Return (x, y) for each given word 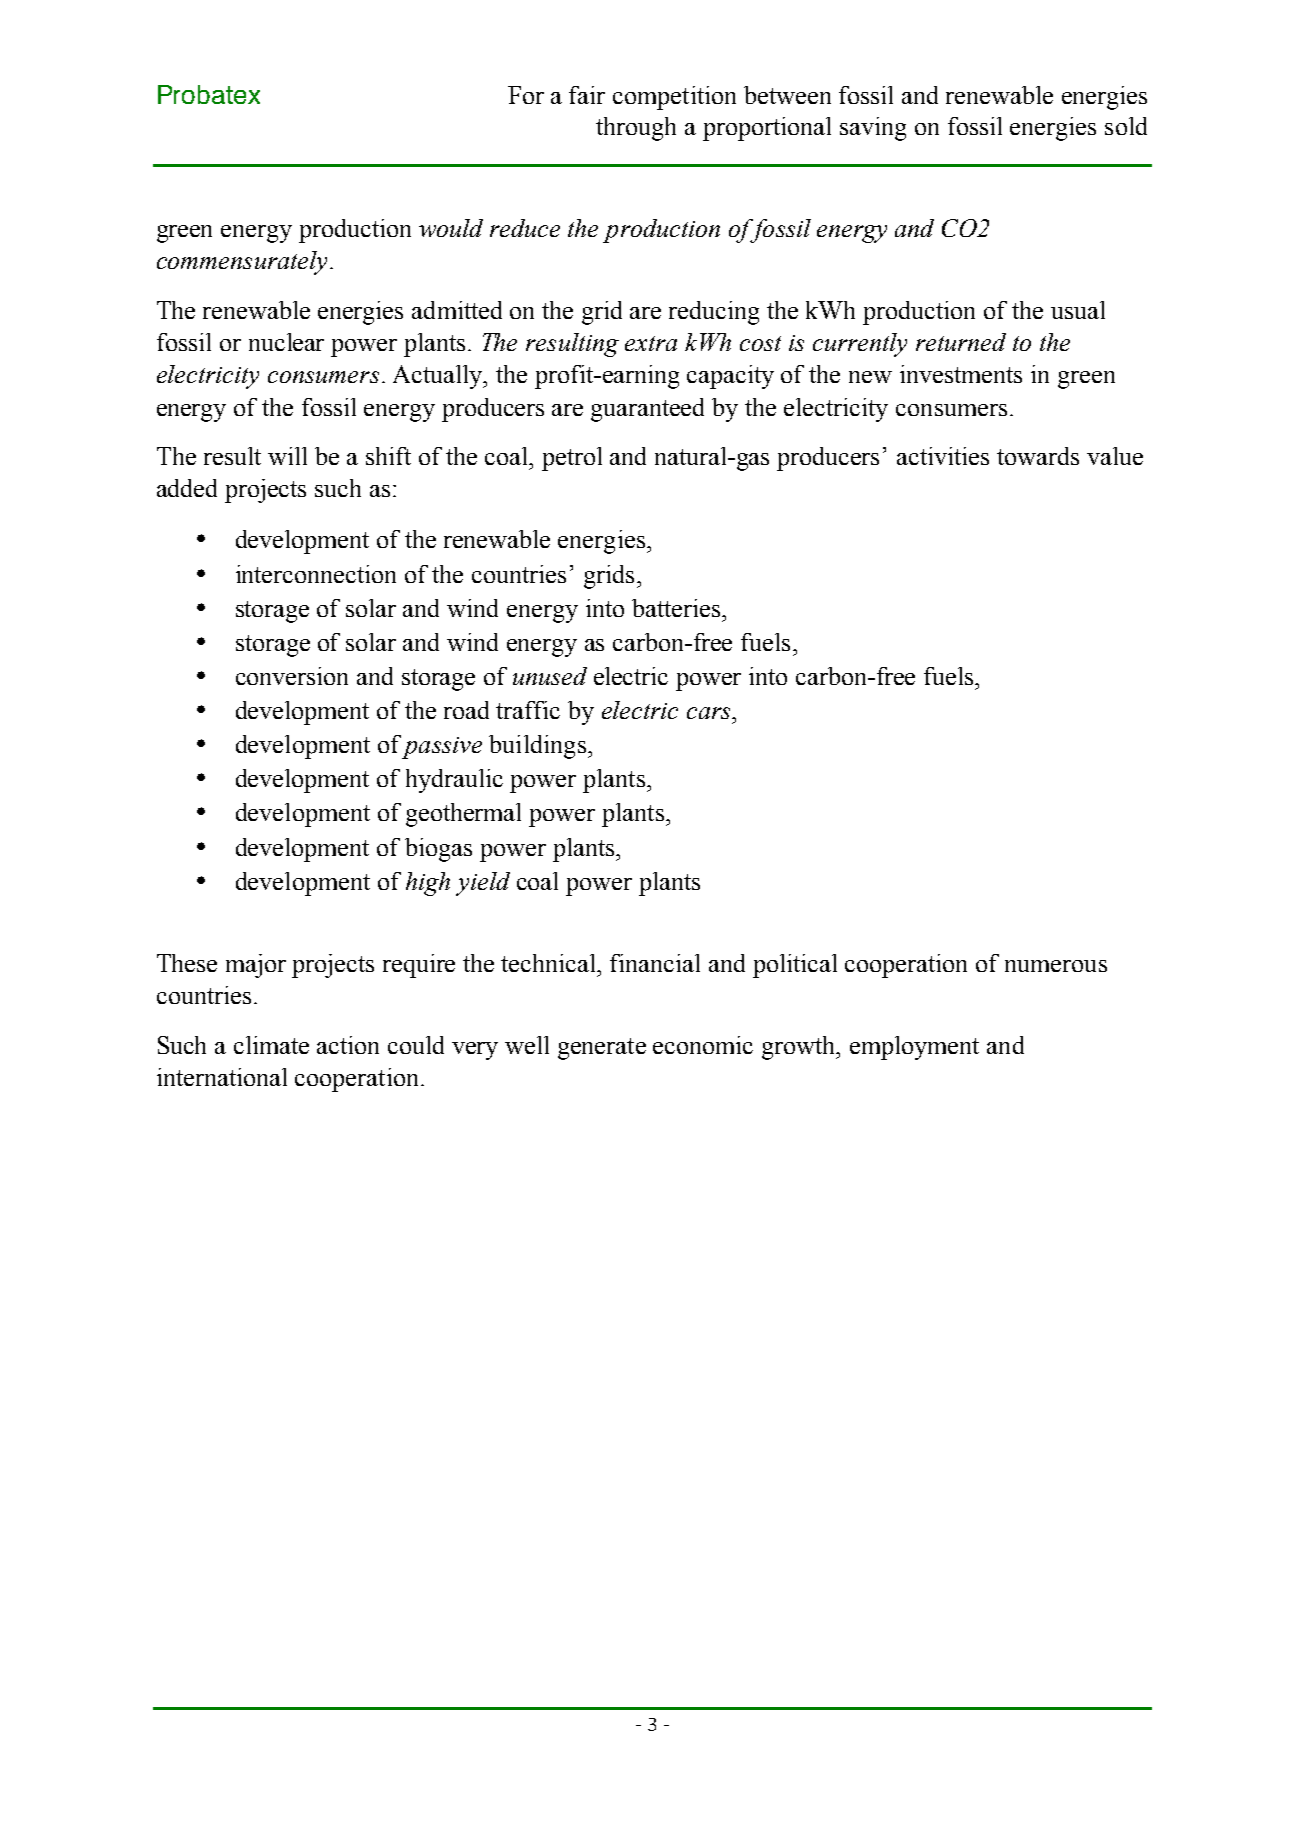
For (526, 95)
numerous (1056, 966)
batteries (676, 608)
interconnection (316, 574)
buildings (537, 747)
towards (1038, 456)
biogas (438, 850)
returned (961, 342)
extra (651, 343)
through (636, 129)
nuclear (286, 342)
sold (1126, 126)
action (348, 1045)
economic (703, 1045)
